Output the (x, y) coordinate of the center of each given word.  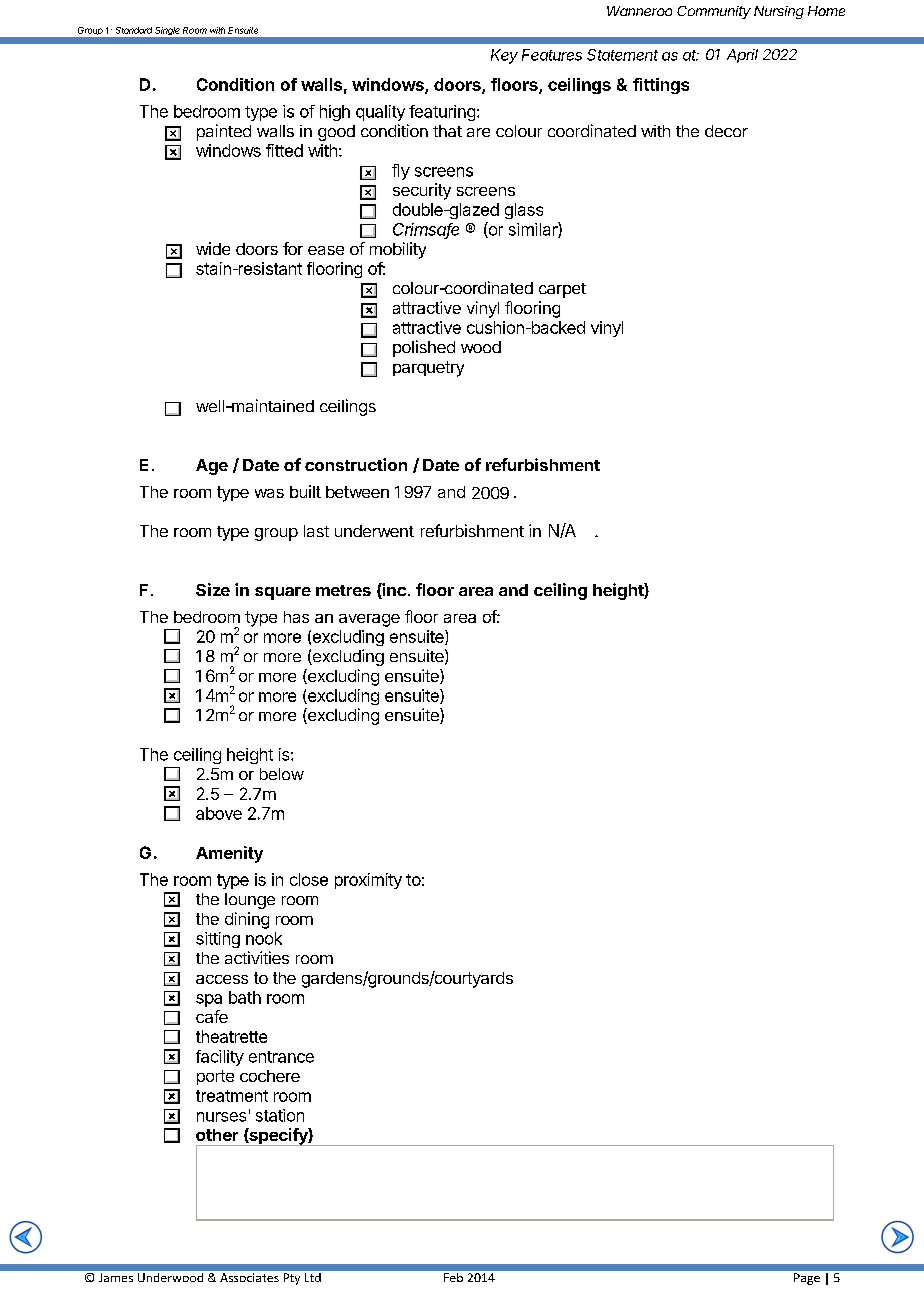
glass (524, 211)
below (282, 774)
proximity (368, 881)
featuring (442, 113)
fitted (284, 150)
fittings (661, 86)
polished (424, 348)
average (369, 620)
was (269, 493)
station (280, 1115)
